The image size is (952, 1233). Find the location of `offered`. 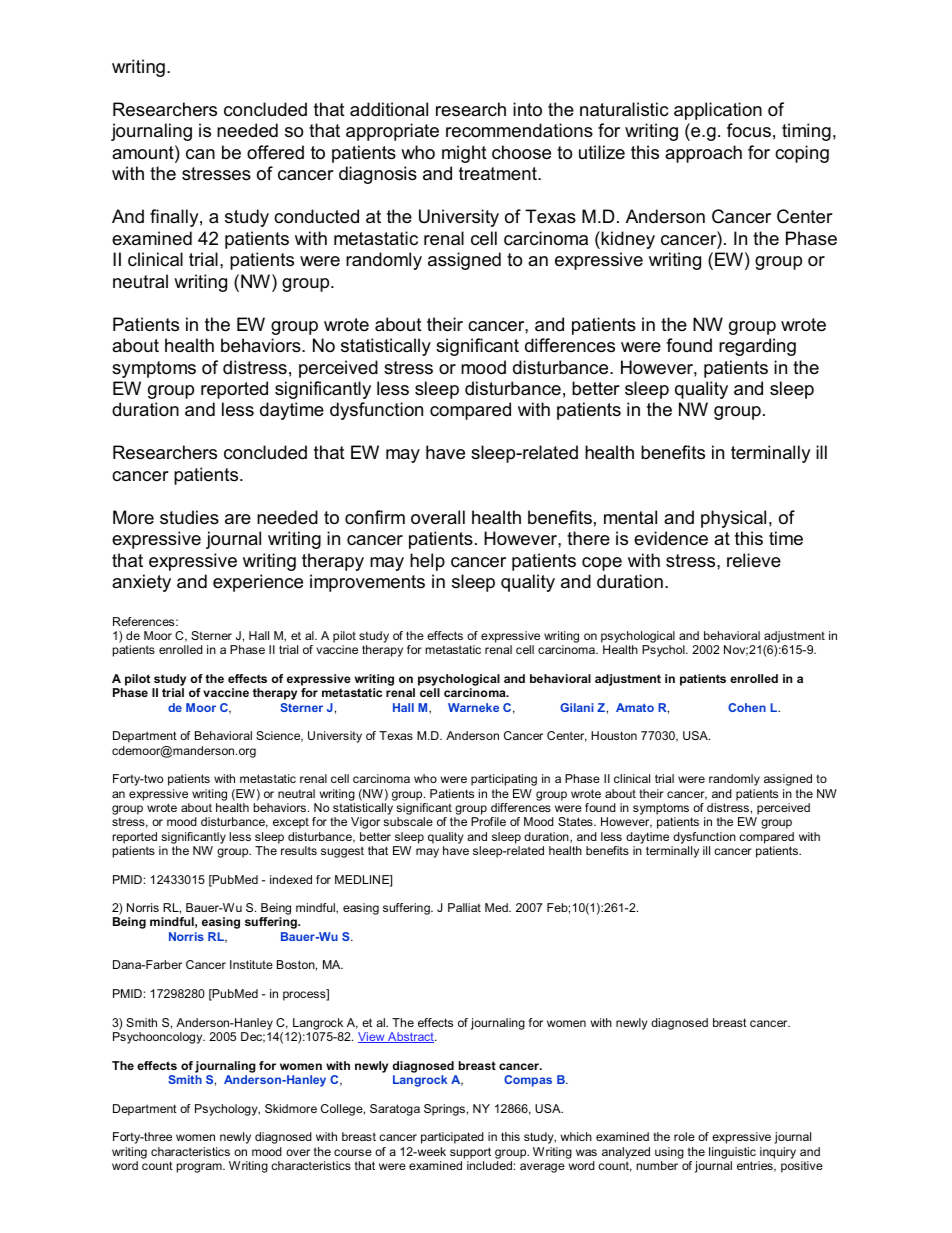

offered is located at coordinates (275, 152).
